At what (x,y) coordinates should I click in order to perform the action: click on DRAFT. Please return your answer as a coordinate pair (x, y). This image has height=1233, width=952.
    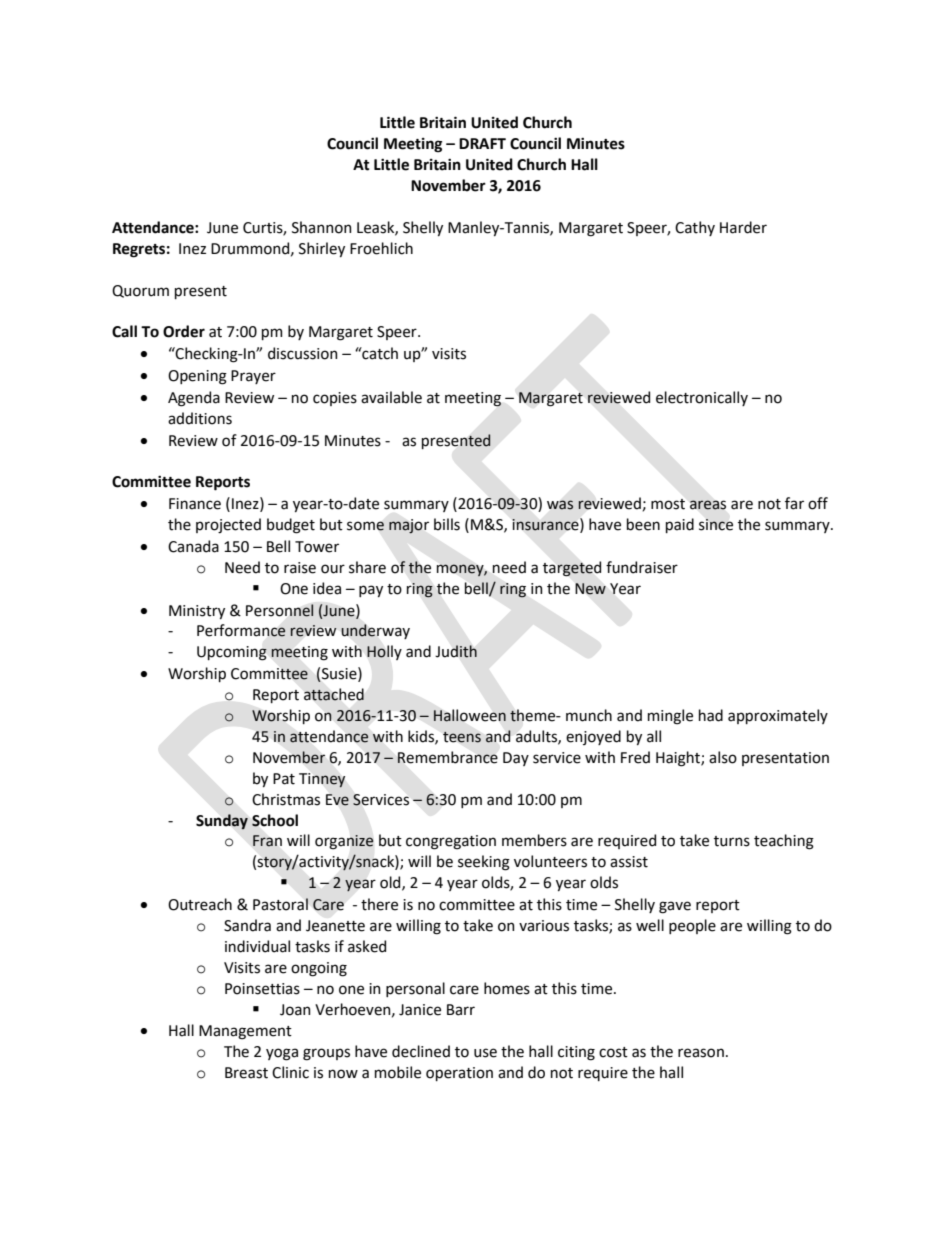
    Looking at the image, I should click on (482, 143).
